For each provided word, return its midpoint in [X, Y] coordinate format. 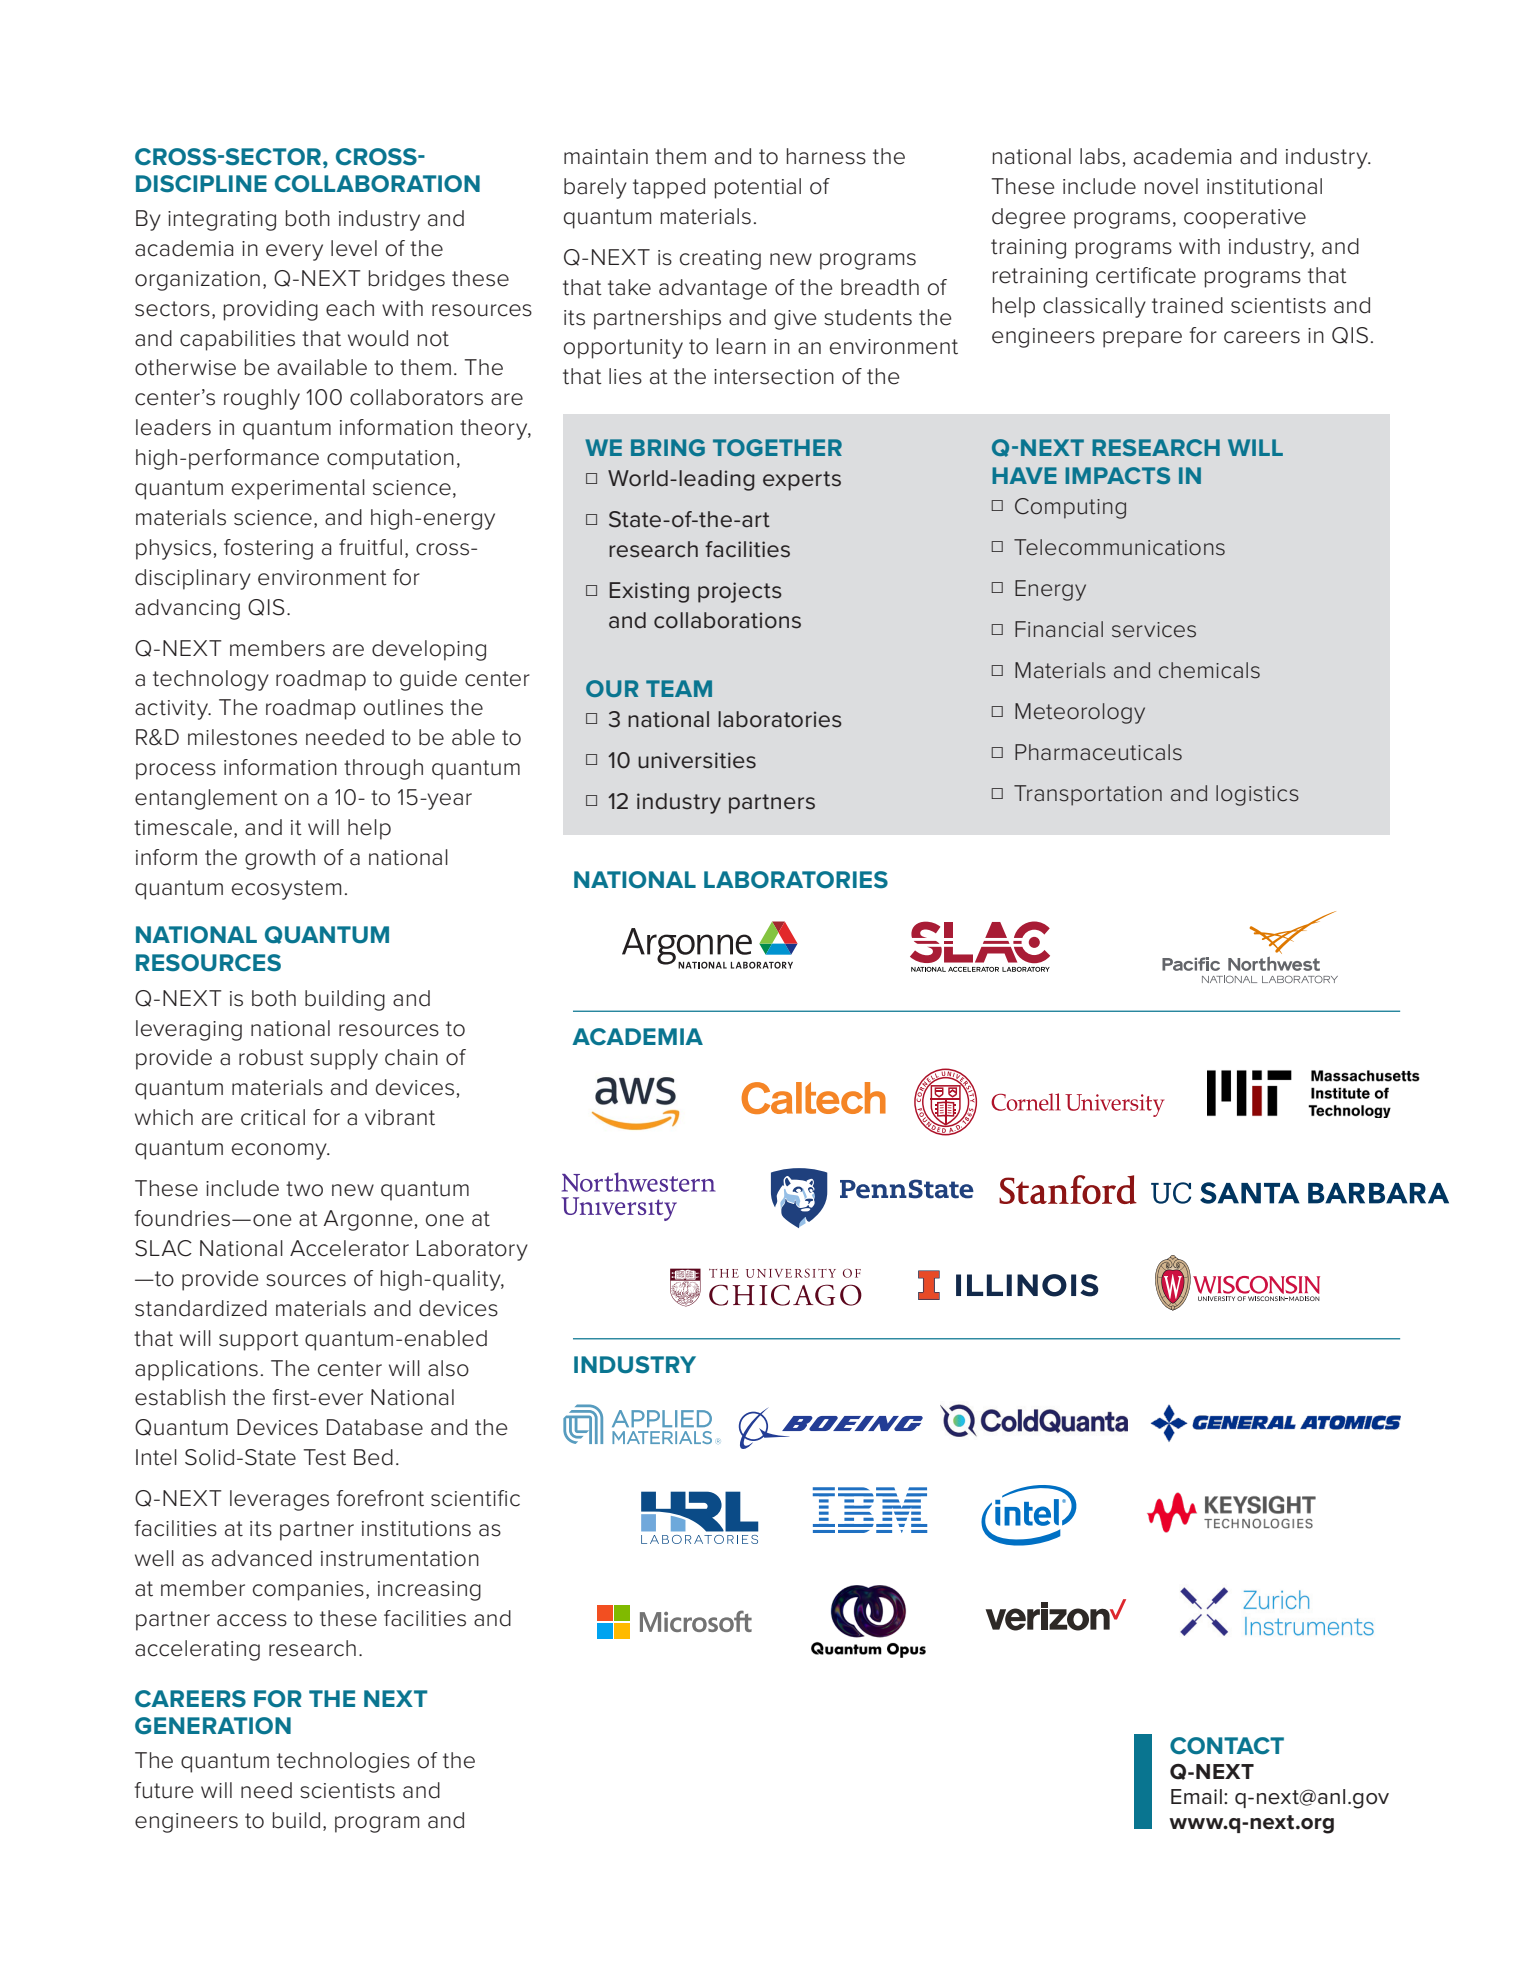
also [448, 1368]
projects [740, 592]
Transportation [1088, 795]
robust [271, 1057]
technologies [343, 1762]
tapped [669, 188]
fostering [268, 549]
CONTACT [1227, 1746]
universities [697, 760]
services [1154, 630]
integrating [222, 221]
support [259, 1341]
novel [1171, 186]
